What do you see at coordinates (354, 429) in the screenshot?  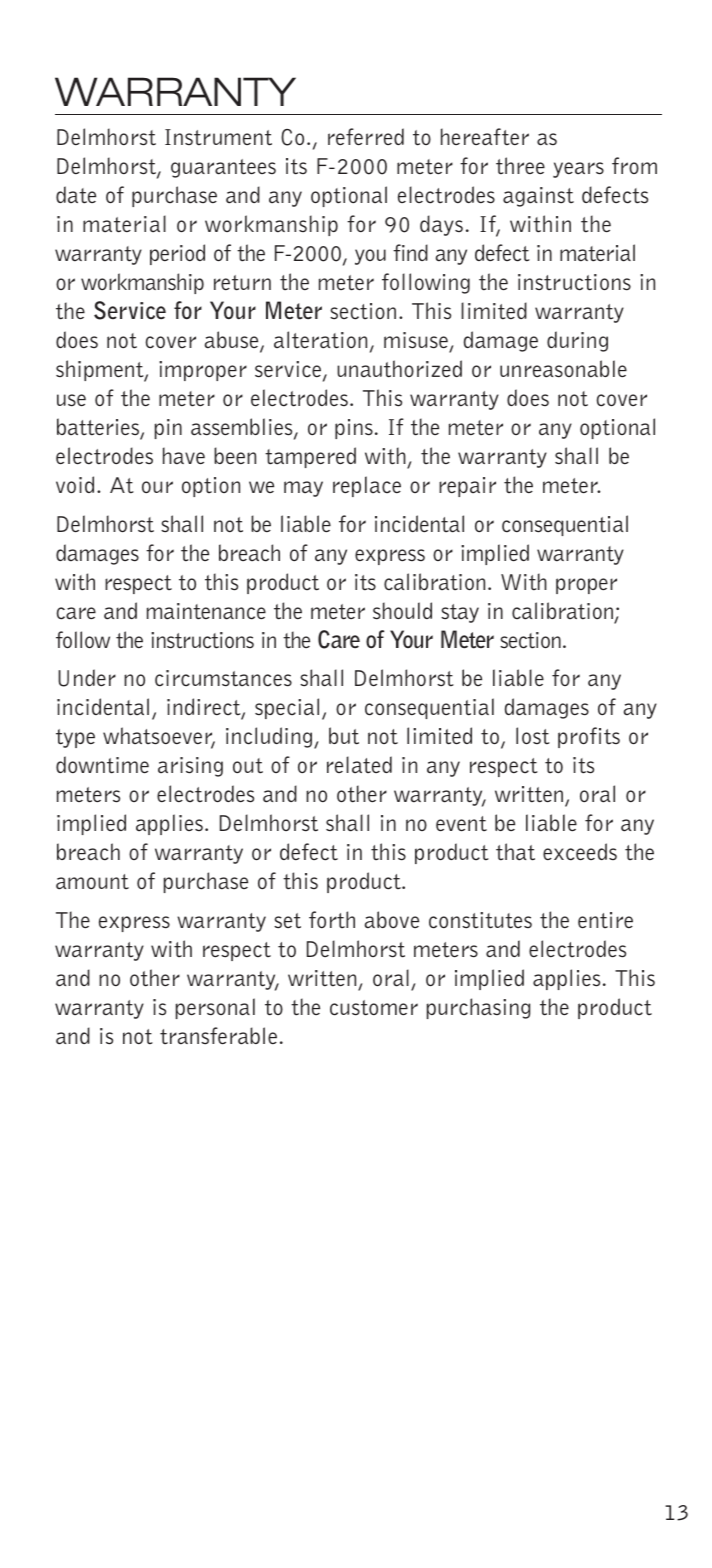 I see `pins` at bounding box center [354, 429].
